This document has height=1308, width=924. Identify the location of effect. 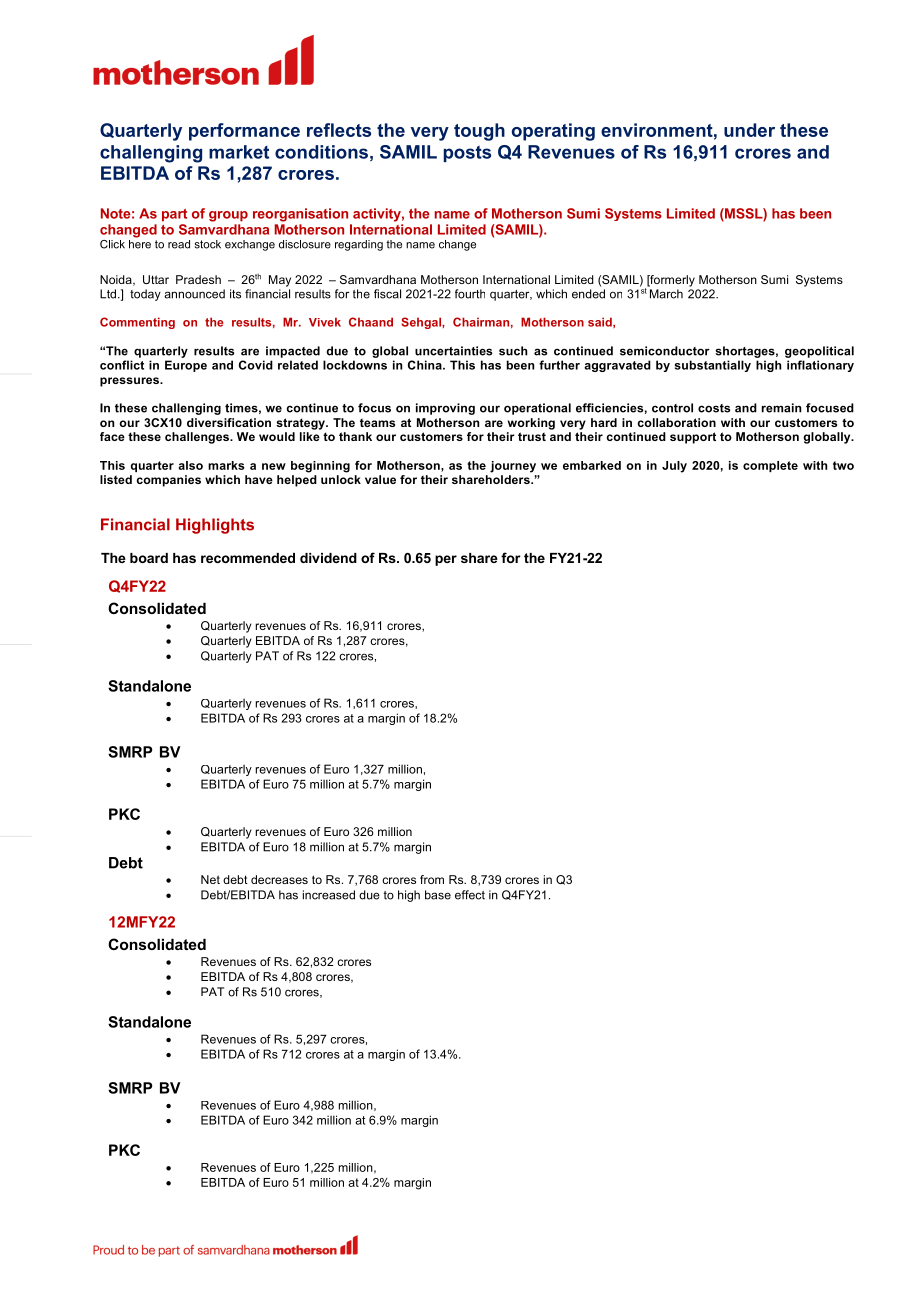
(470, 895).
